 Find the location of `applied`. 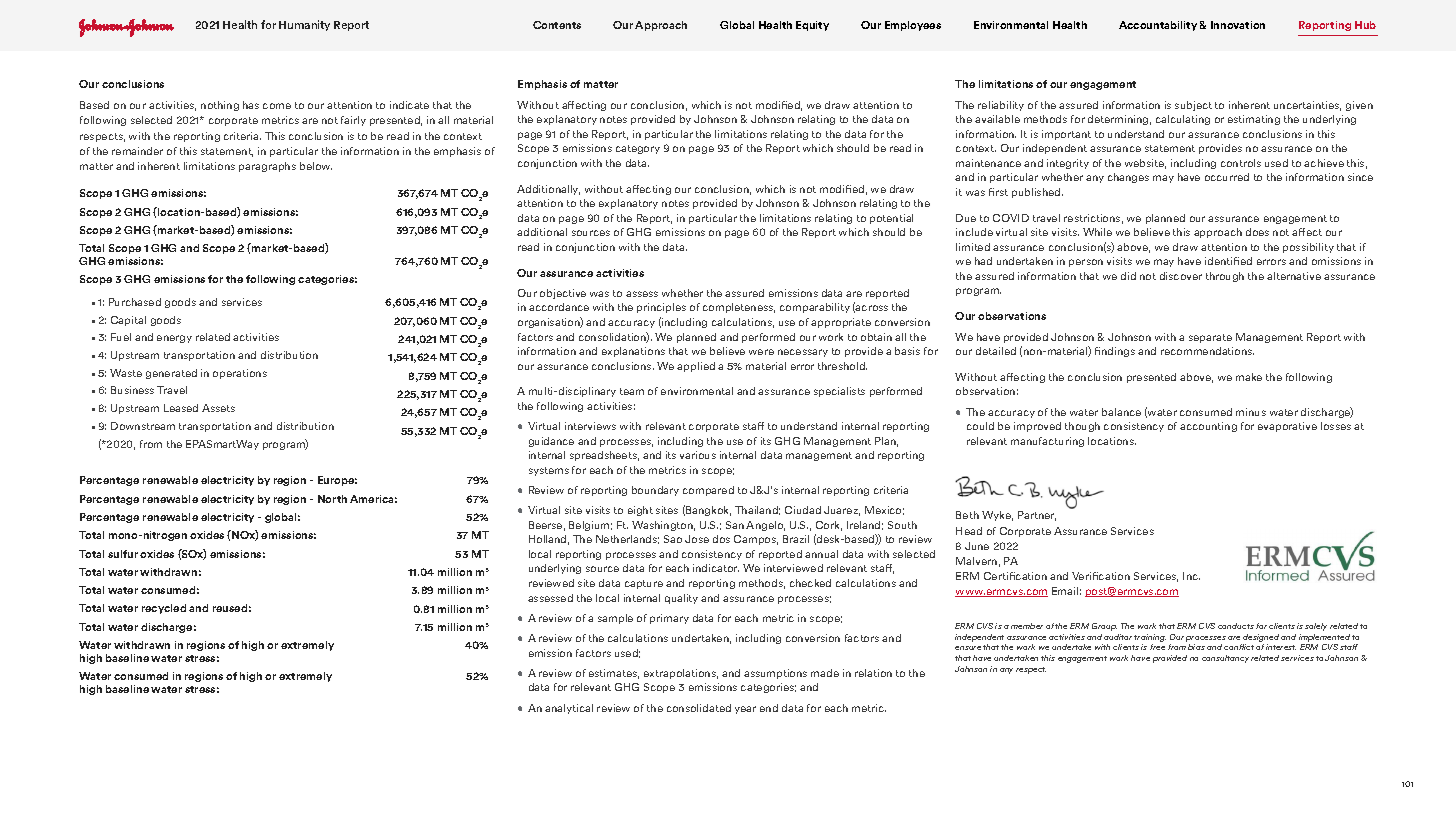

applied is located at coordinates (696, 367).
